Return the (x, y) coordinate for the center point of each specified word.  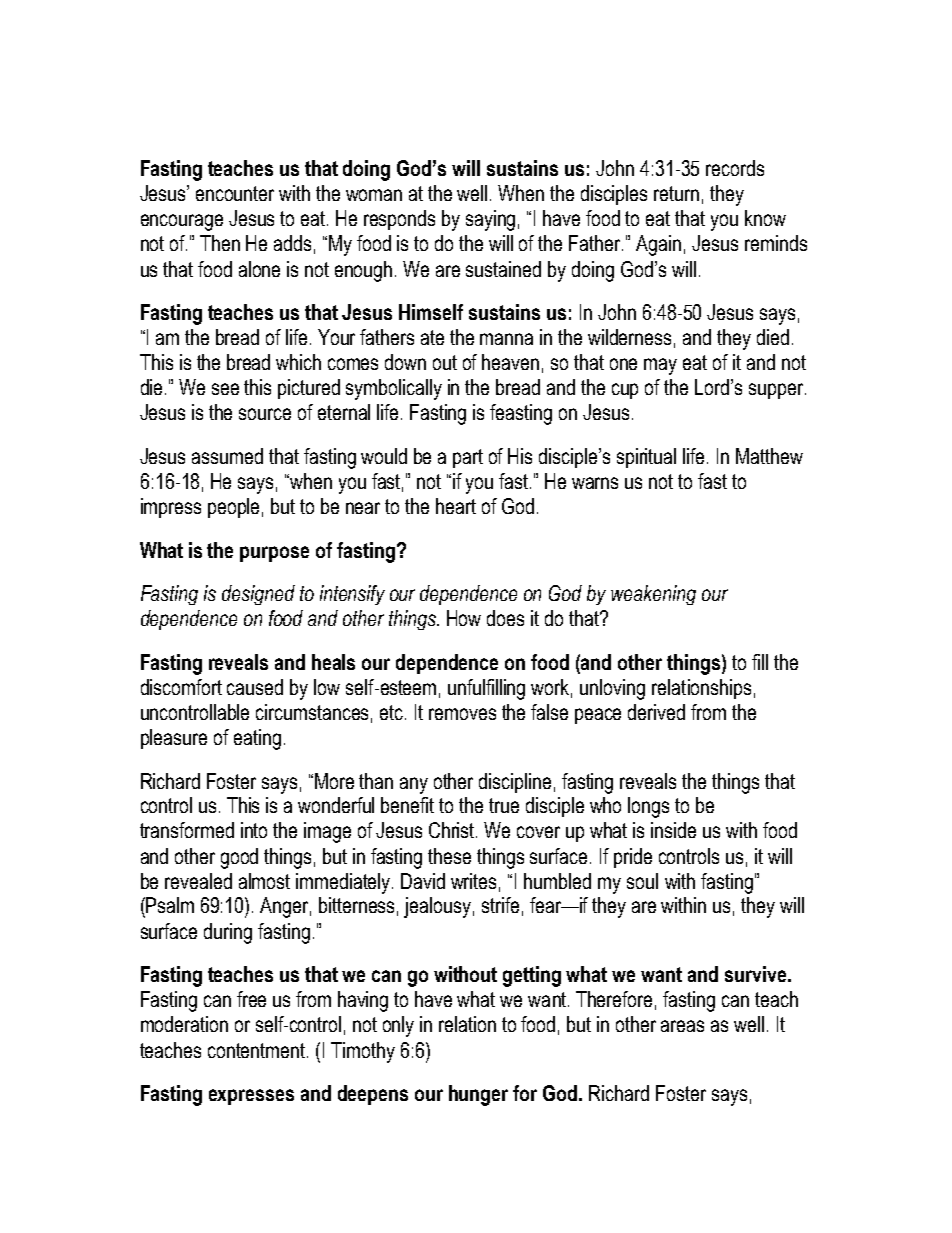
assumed (227, 456)
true (504, 805)
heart (456, 506)
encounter (235, 193)
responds (399, 220)
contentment (258, 1050)
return (676, 193)
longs (648, 807)
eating (257, 739)
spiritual (646, 458)
